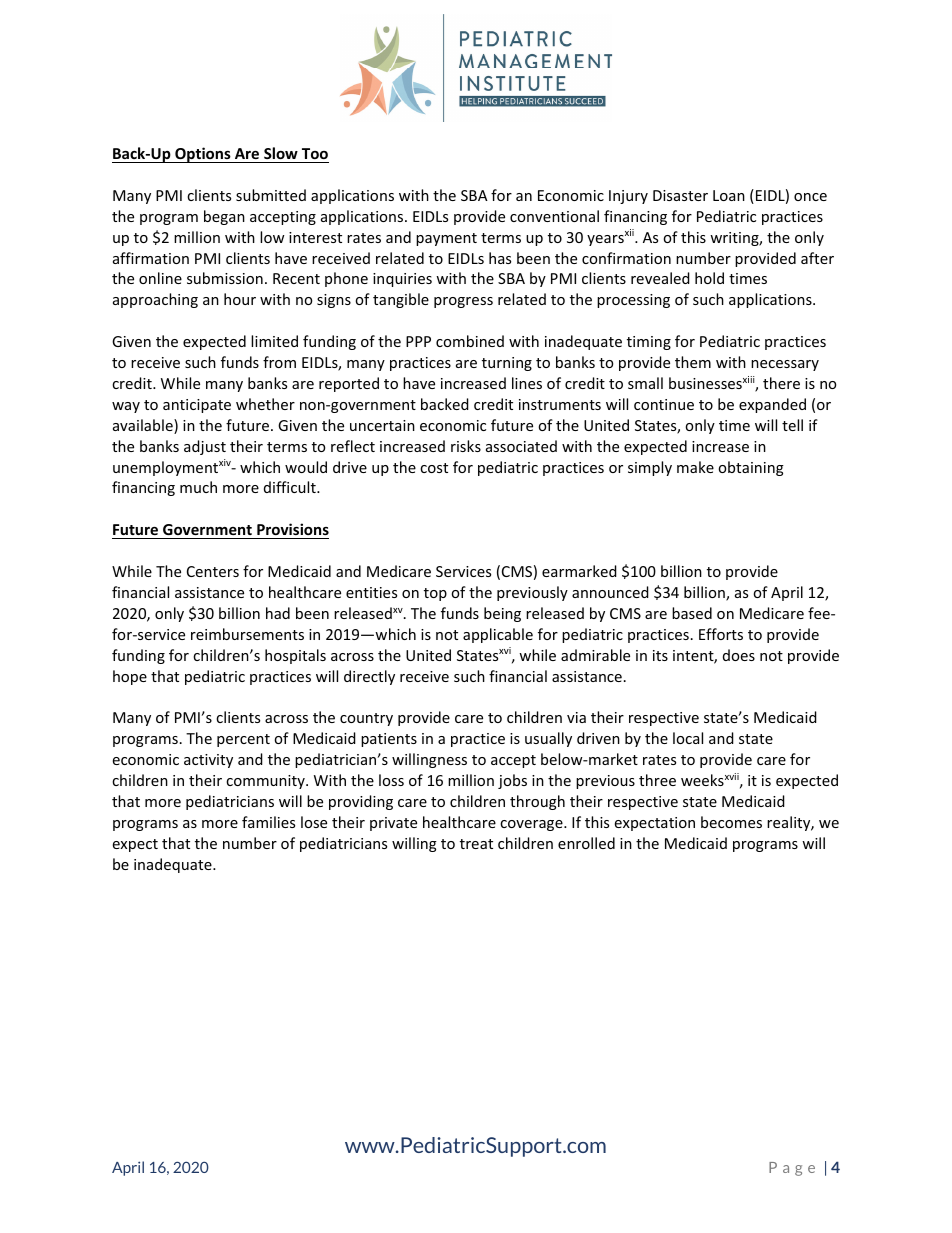 This screenshot has height=1233, width=952. What do you see at coordinates (729, 195) in the screenshot?
I see `Loan` at bounding box center [729, 195].
